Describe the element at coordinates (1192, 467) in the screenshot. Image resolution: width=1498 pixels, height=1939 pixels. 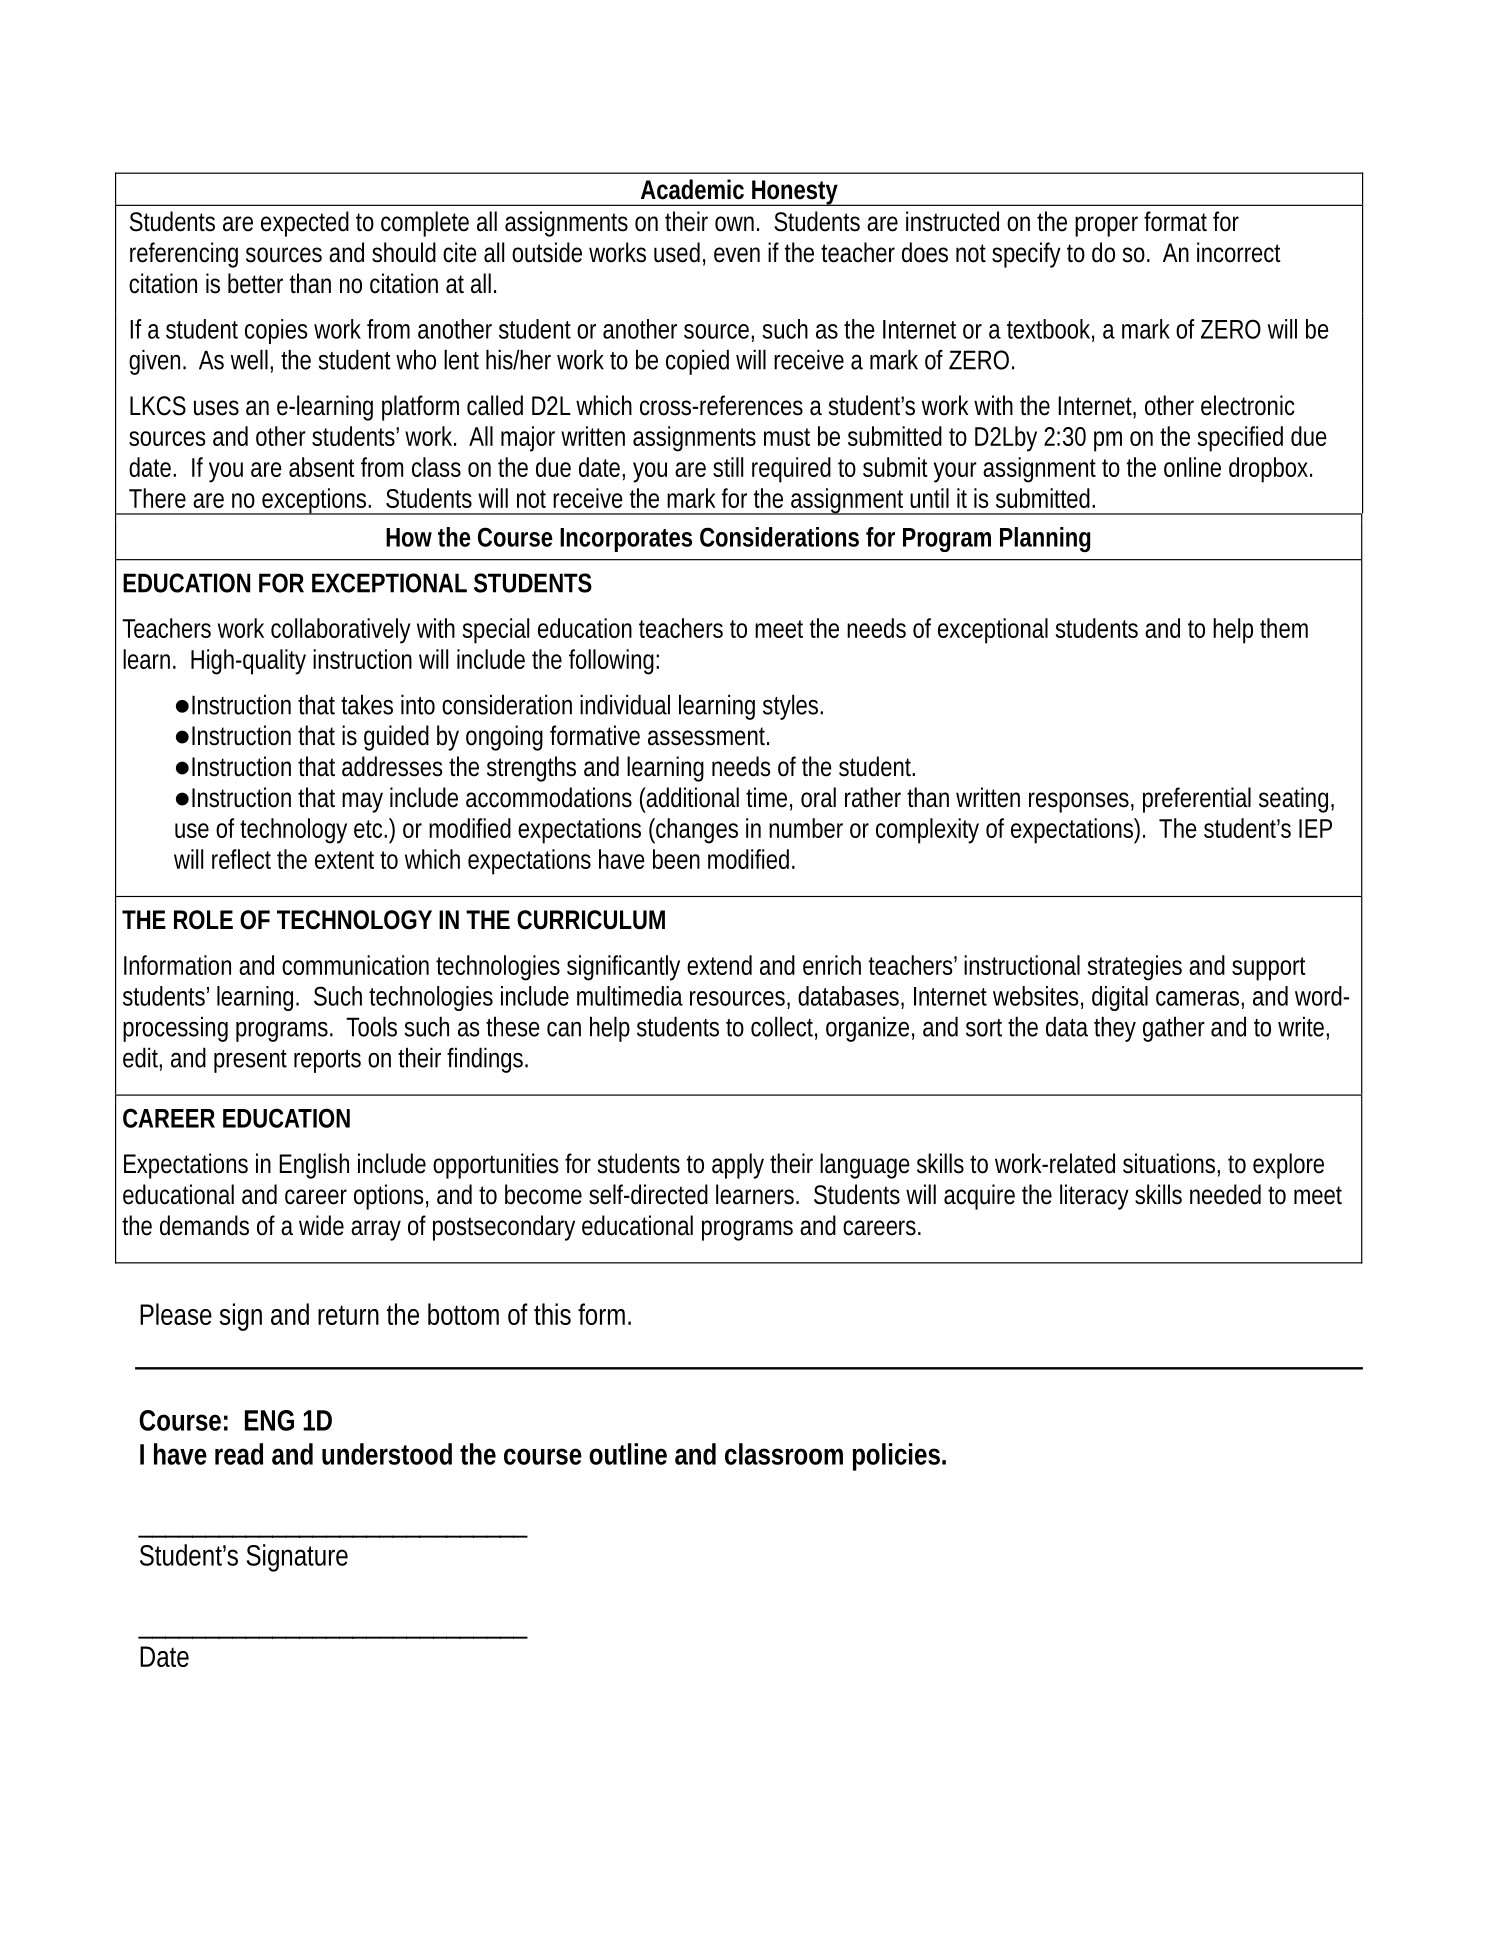
I see `online` at that location.
